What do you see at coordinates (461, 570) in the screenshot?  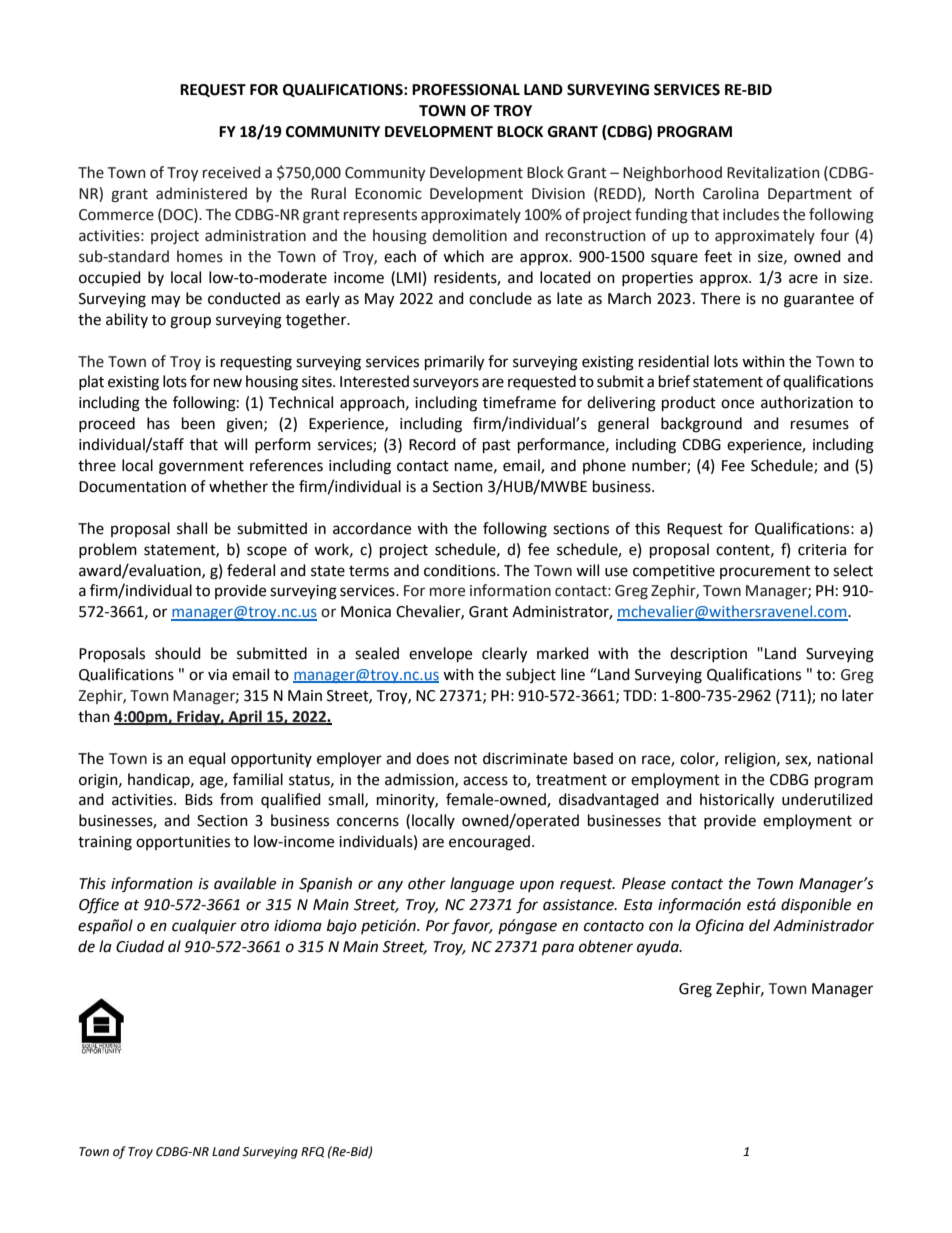 I see `conditions` at bounding box center [461, 570].
